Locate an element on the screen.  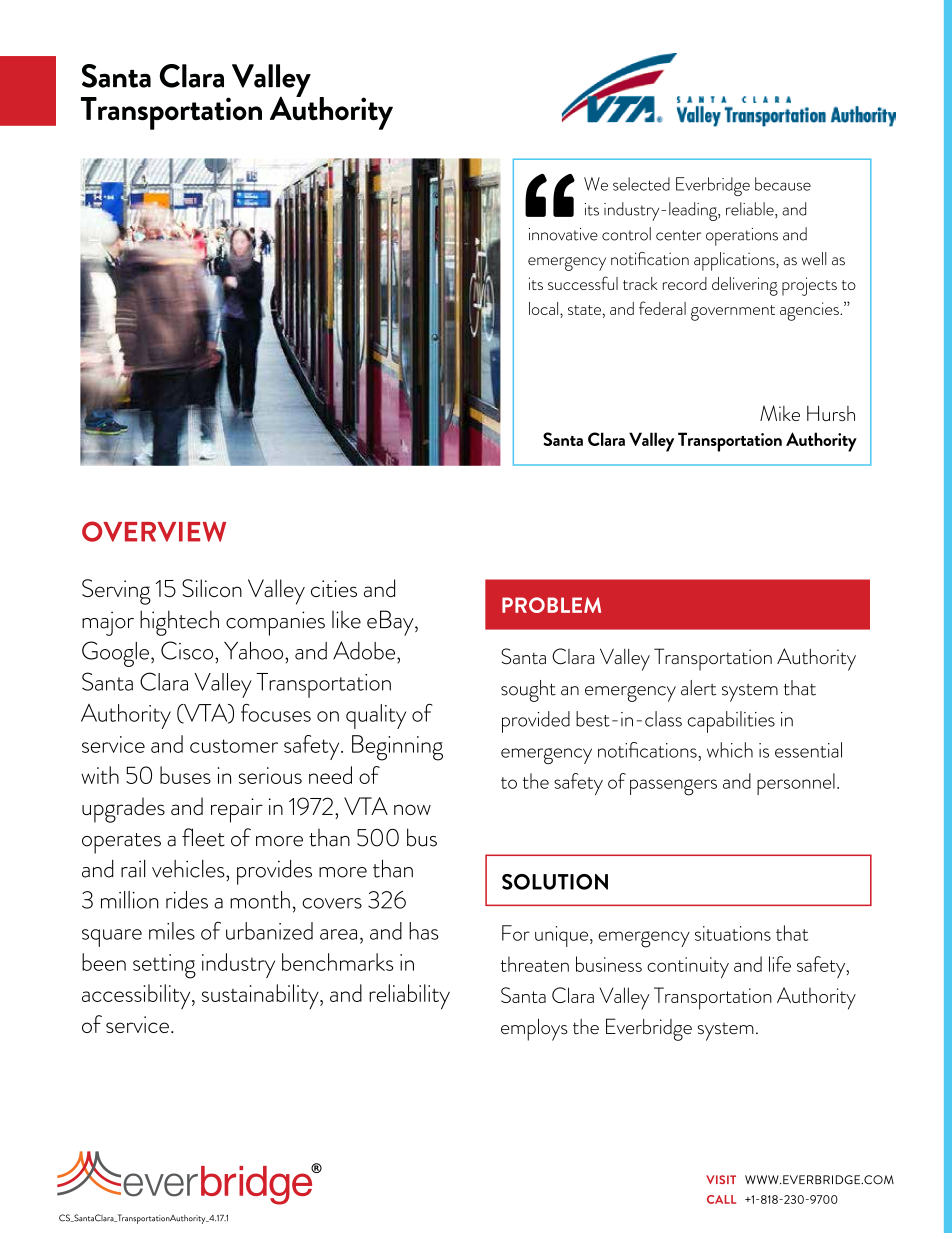
alert is located at coordinates (698, 688).
